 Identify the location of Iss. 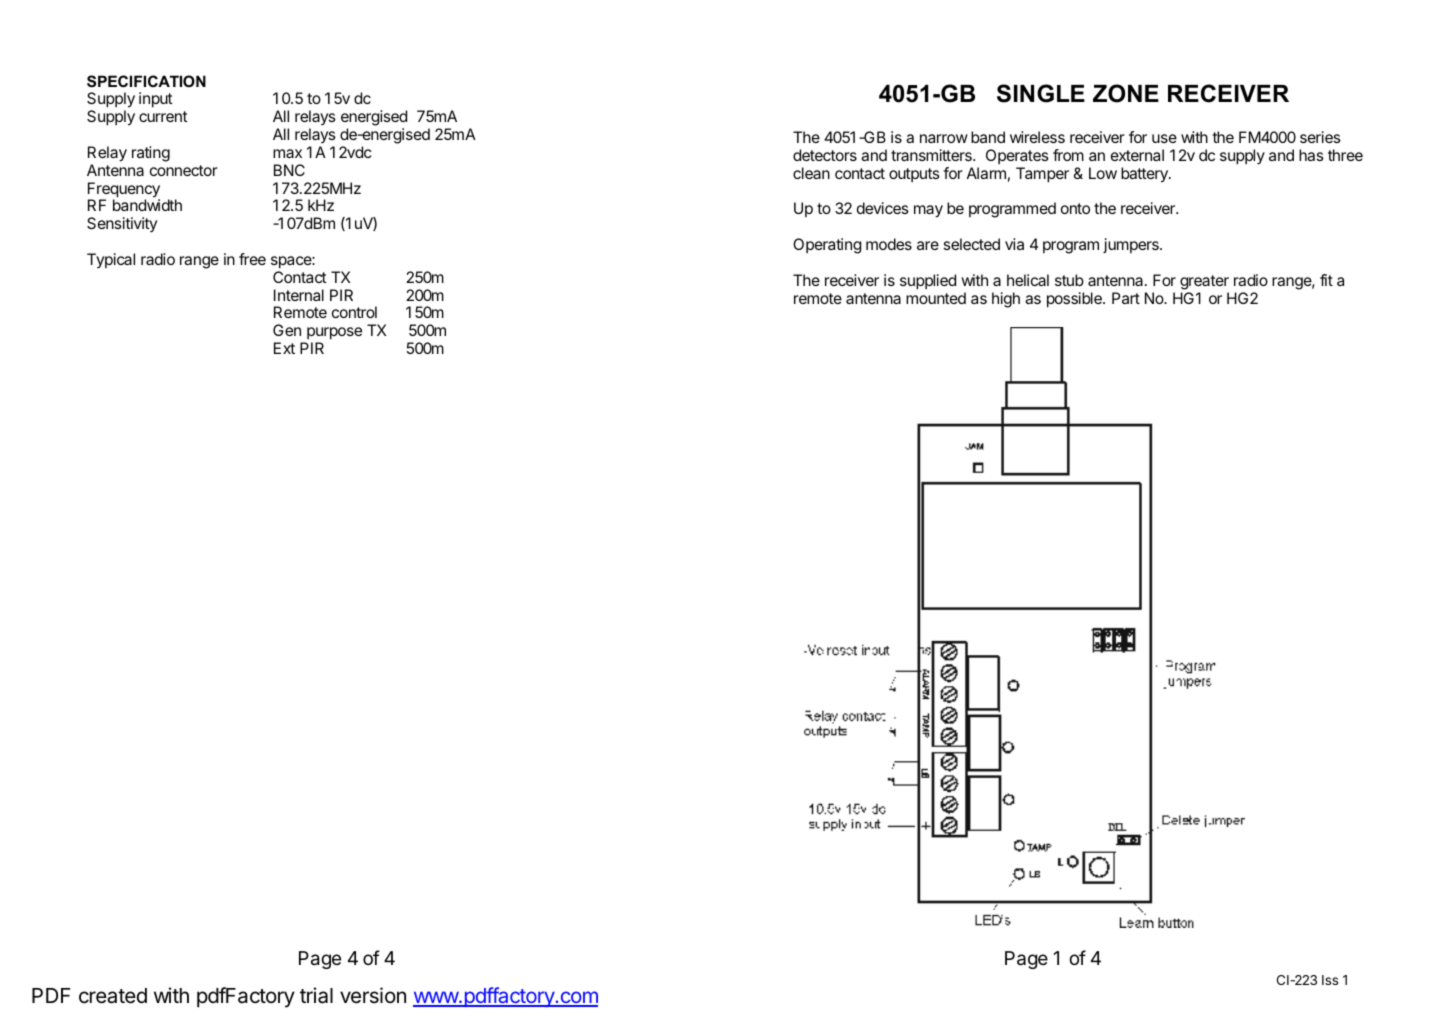
(1330, 980).
